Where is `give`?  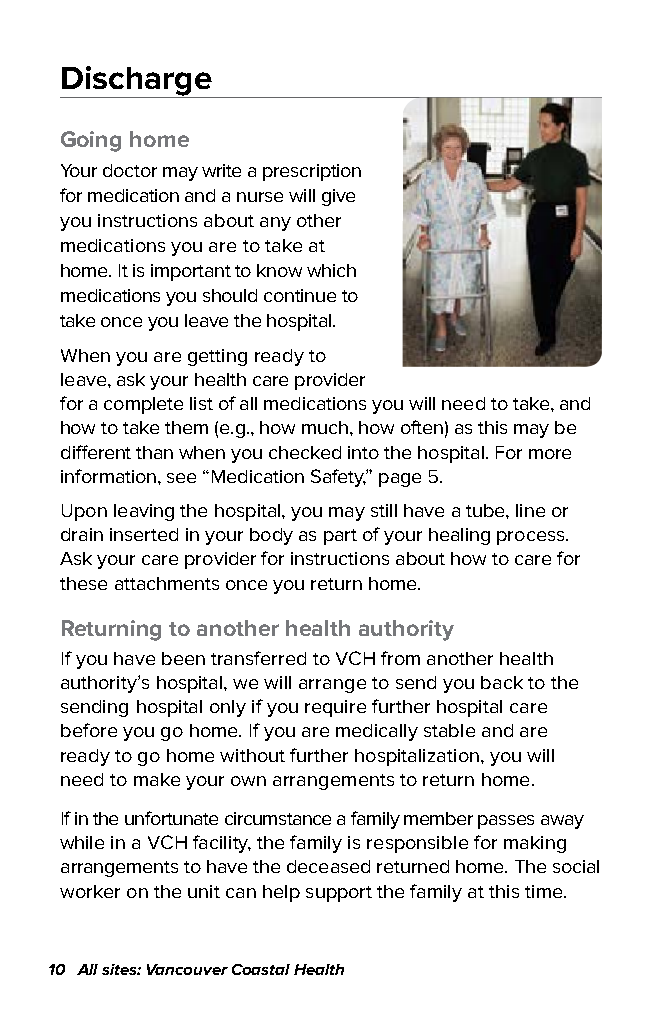
give is located at coordinates (338, 197).
